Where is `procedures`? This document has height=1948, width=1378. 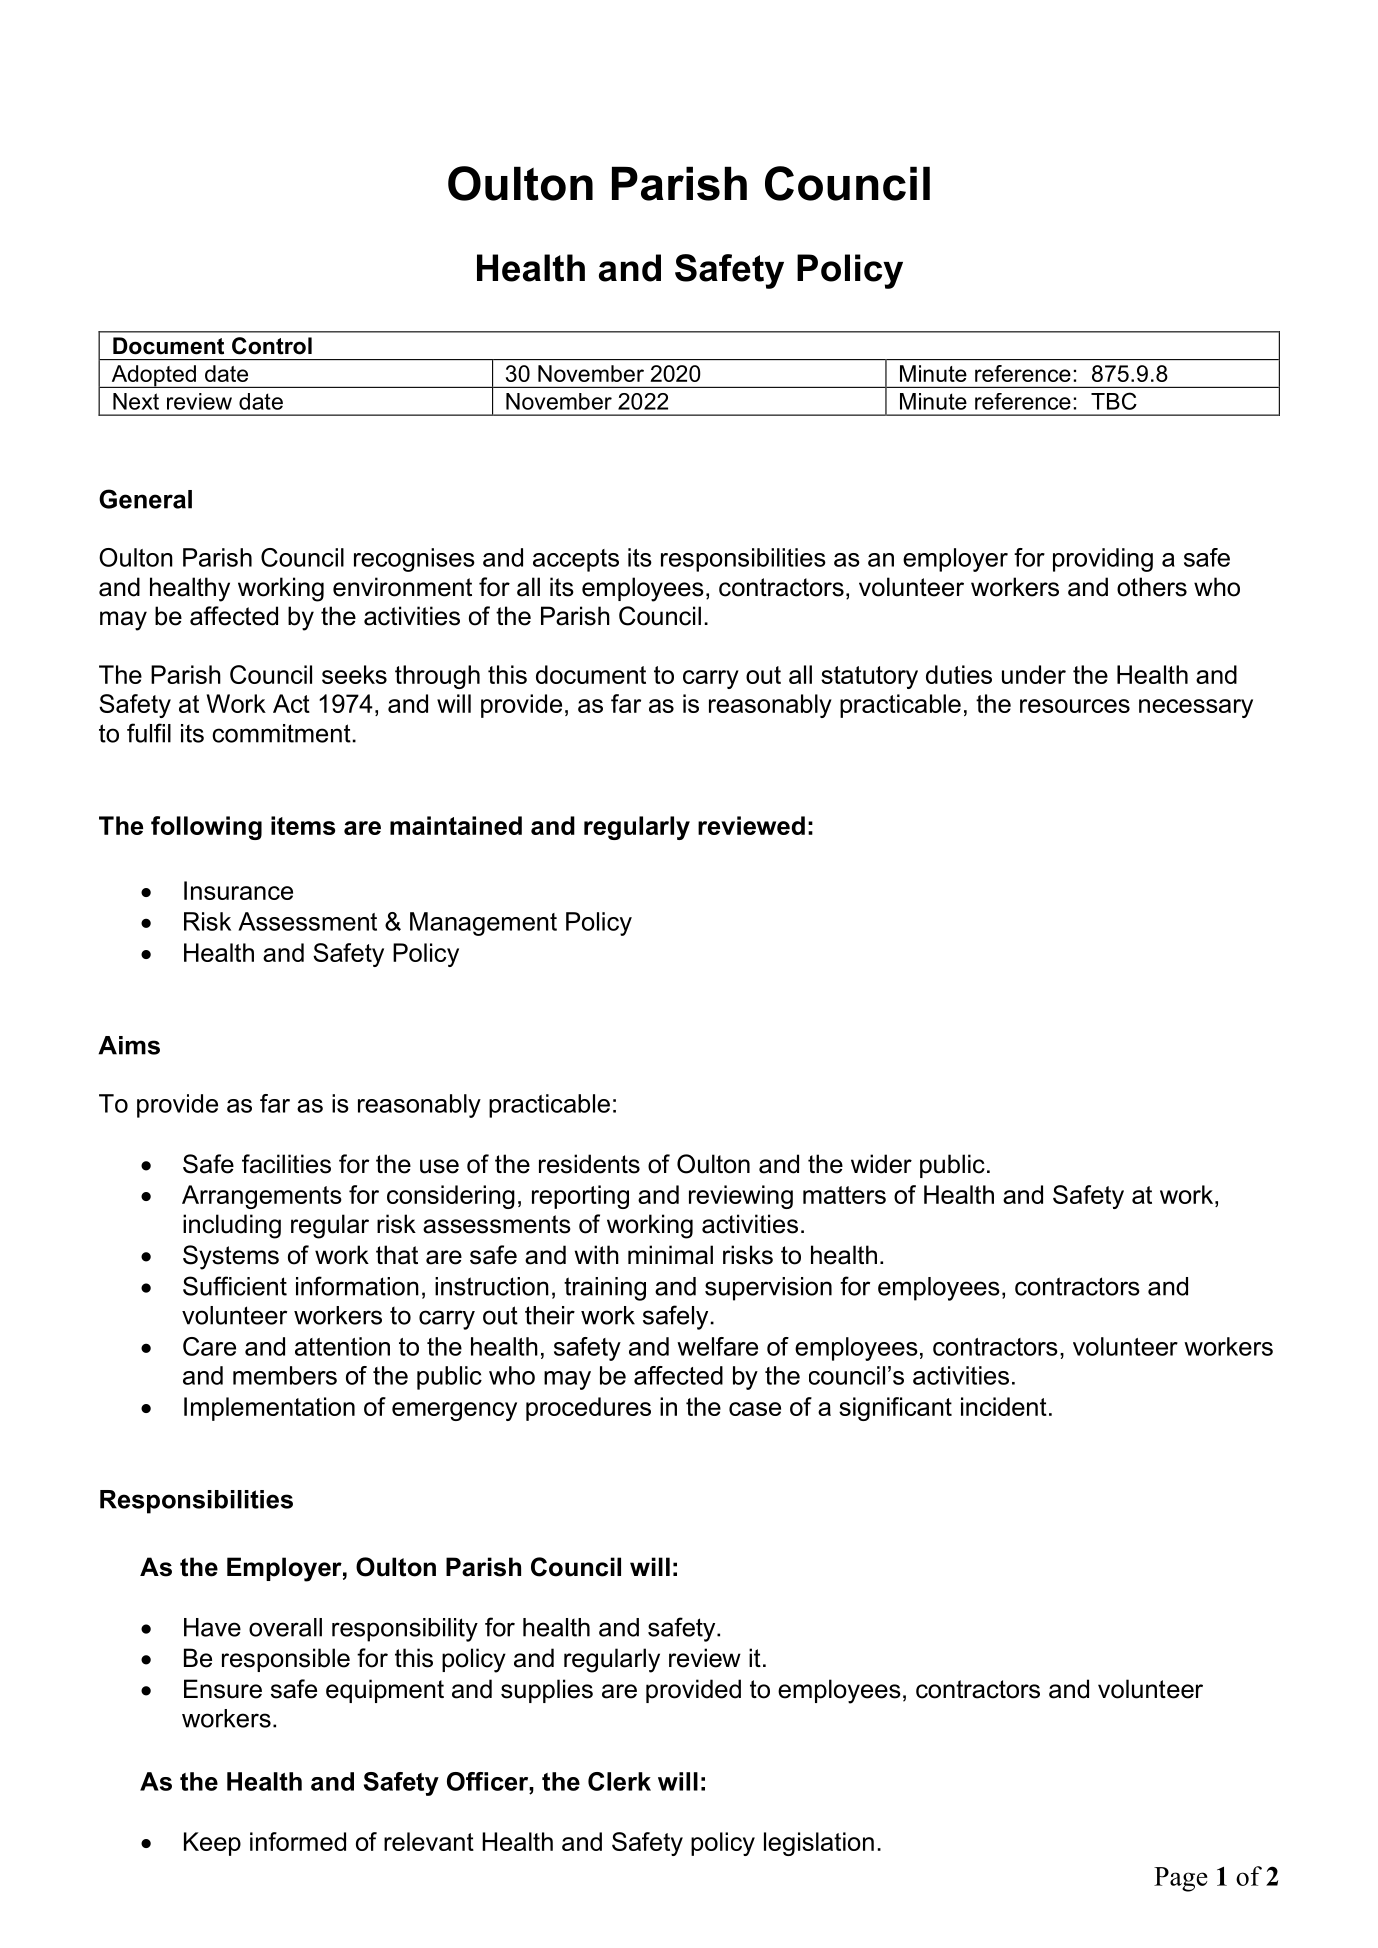
procedures is located at coordinates (588, 1409).
